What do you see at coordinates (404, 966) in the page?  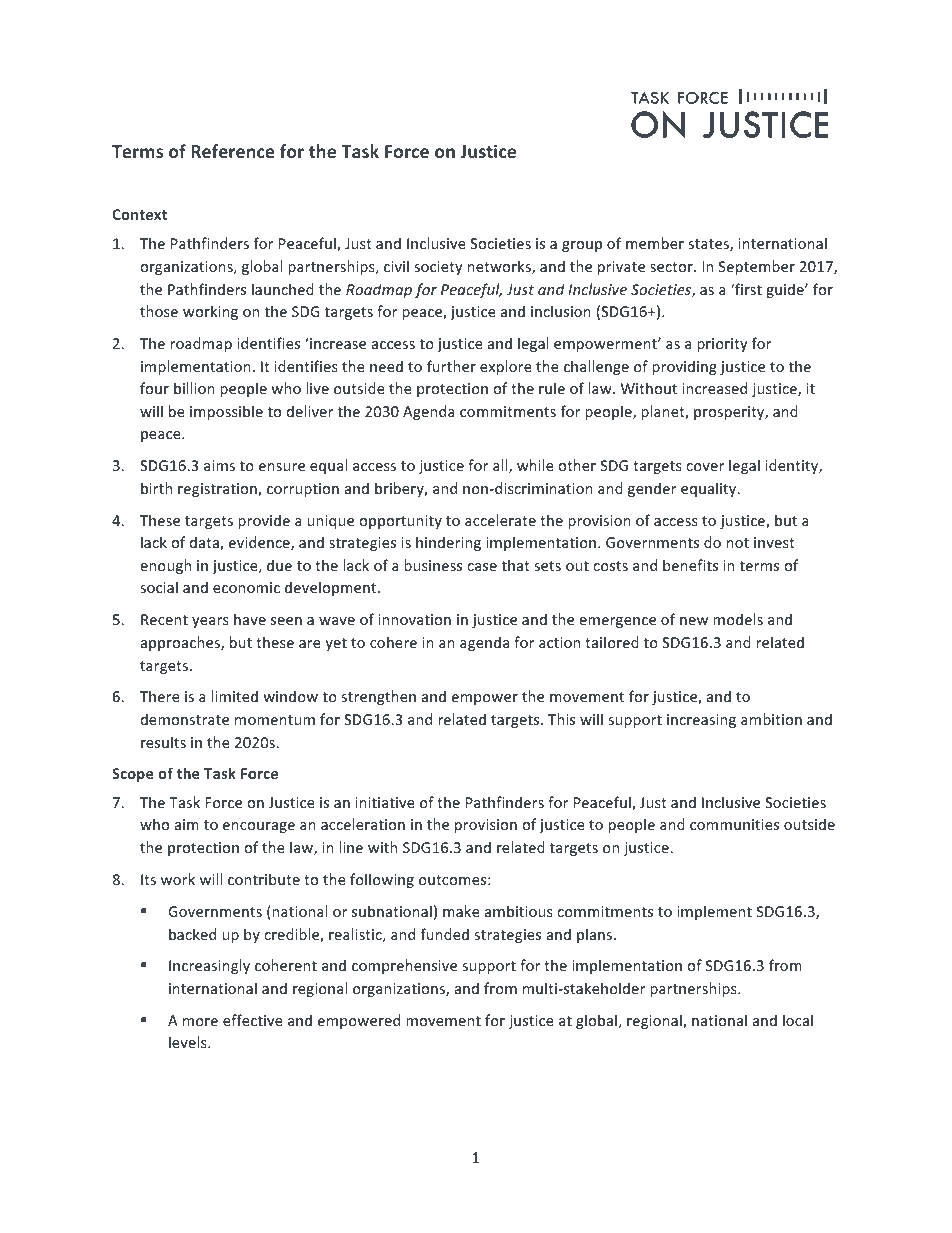 I see `comprehensive` at bounding box center [404, 966].
